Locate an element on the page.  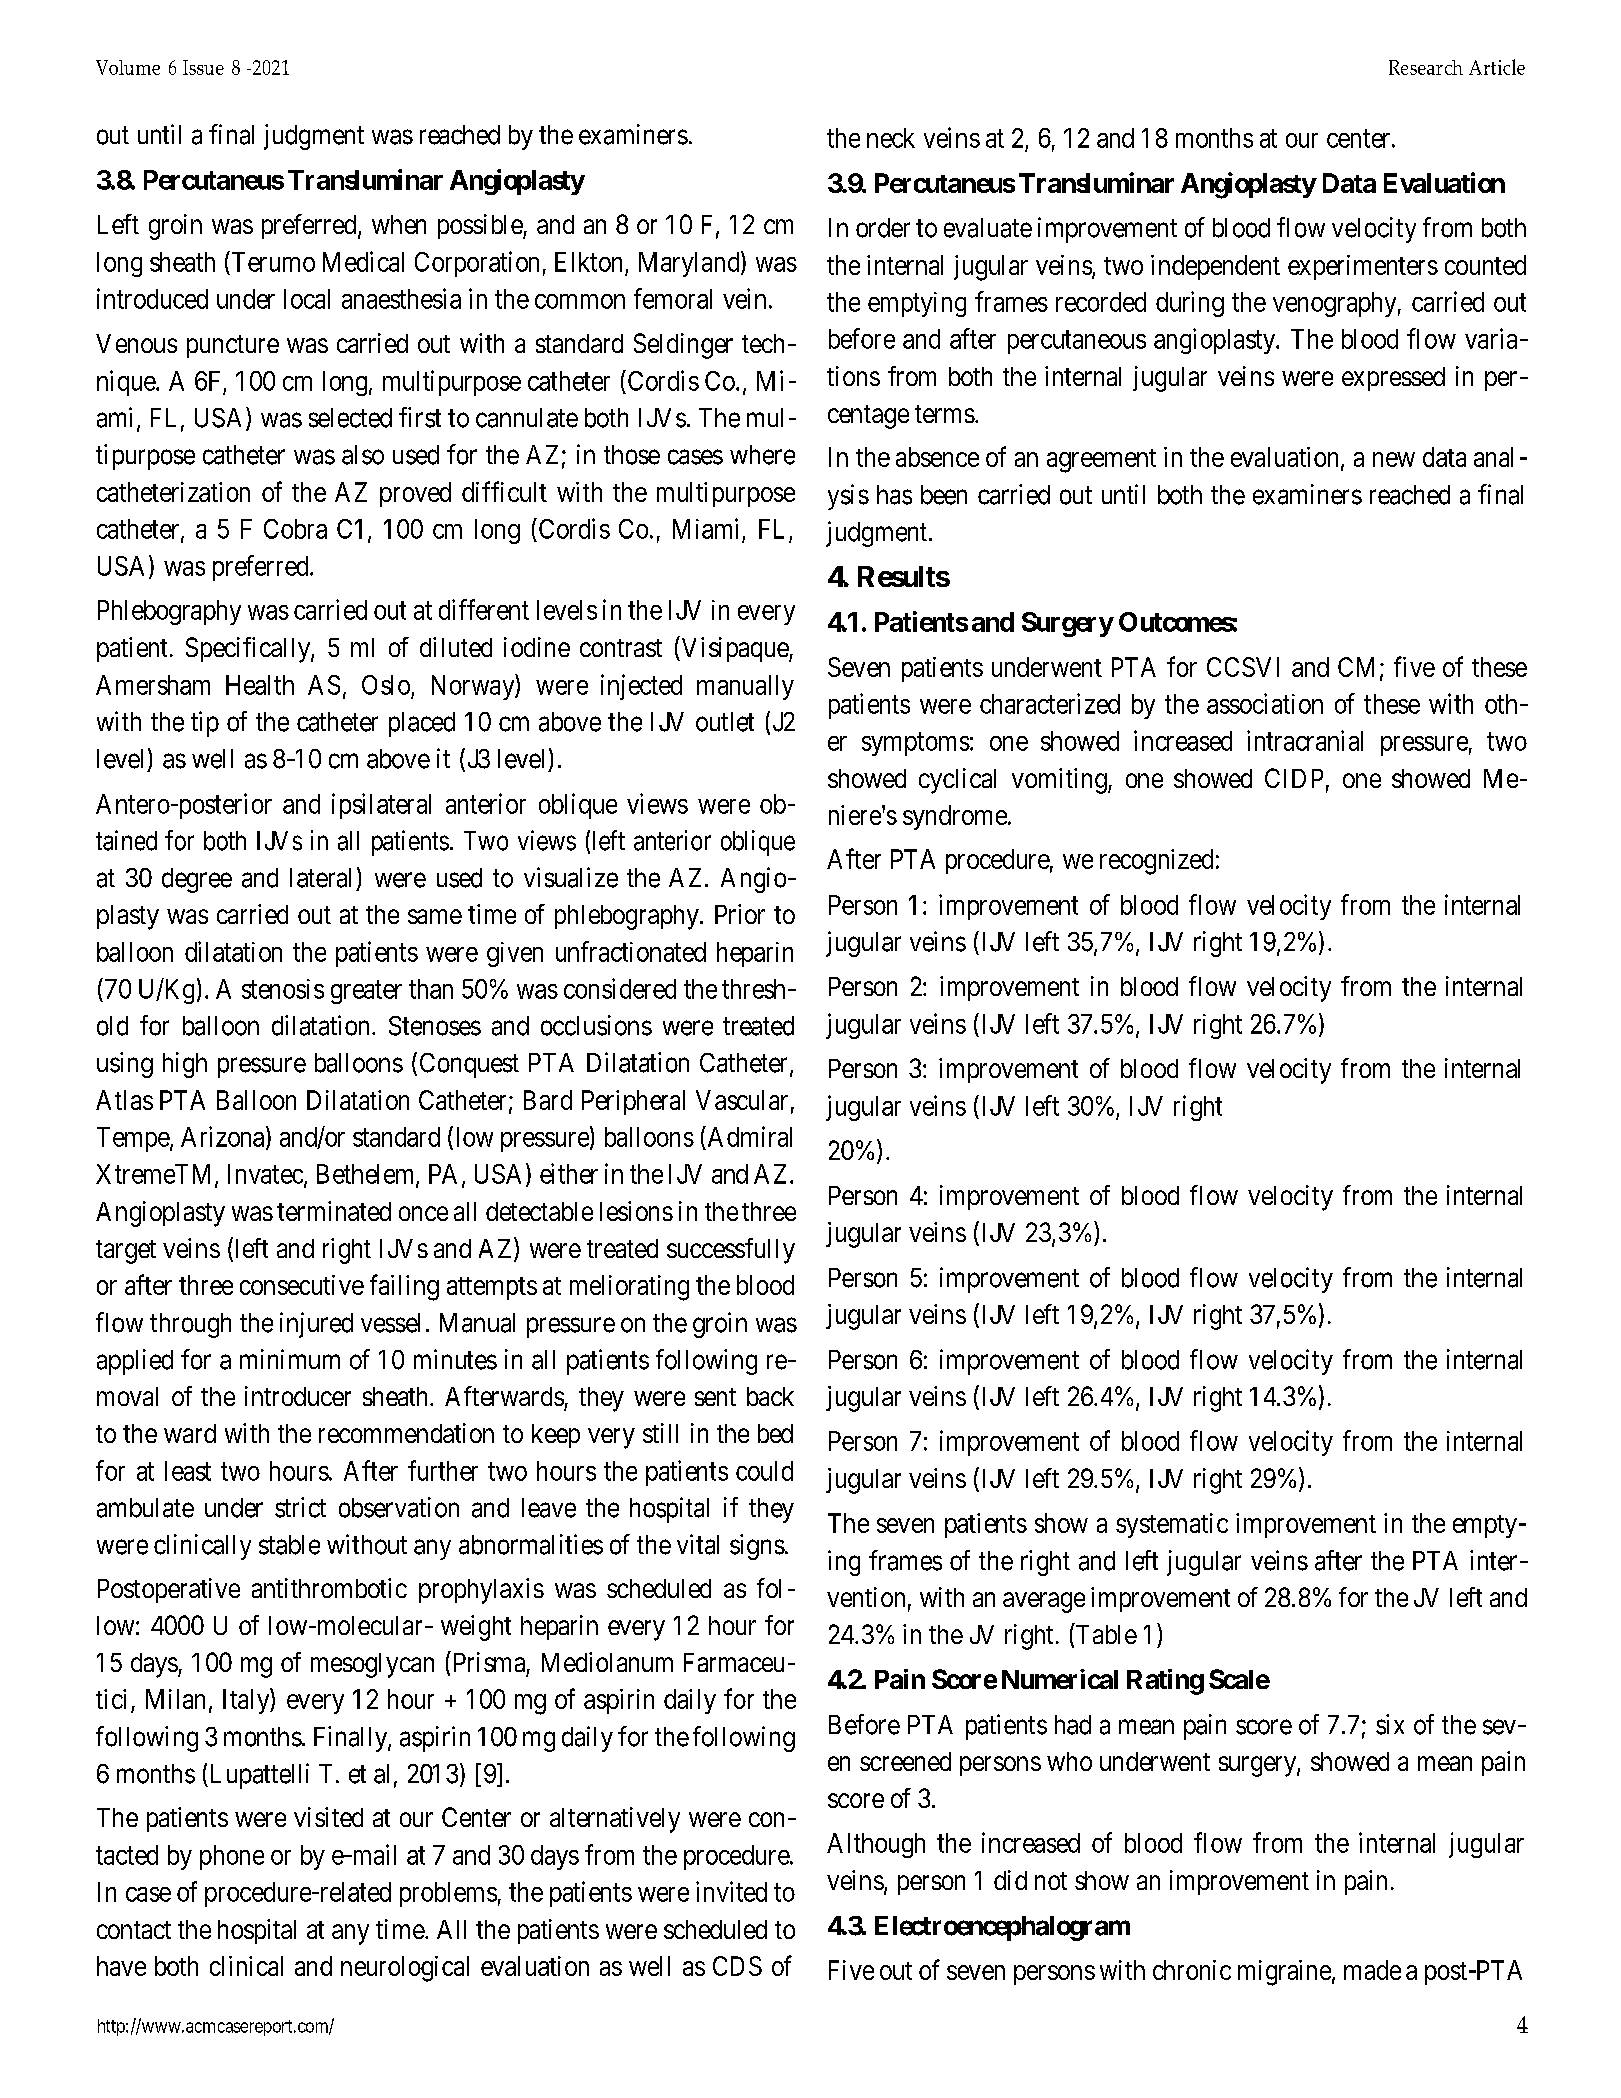
stenosis is located at coordinates (283, 989).
